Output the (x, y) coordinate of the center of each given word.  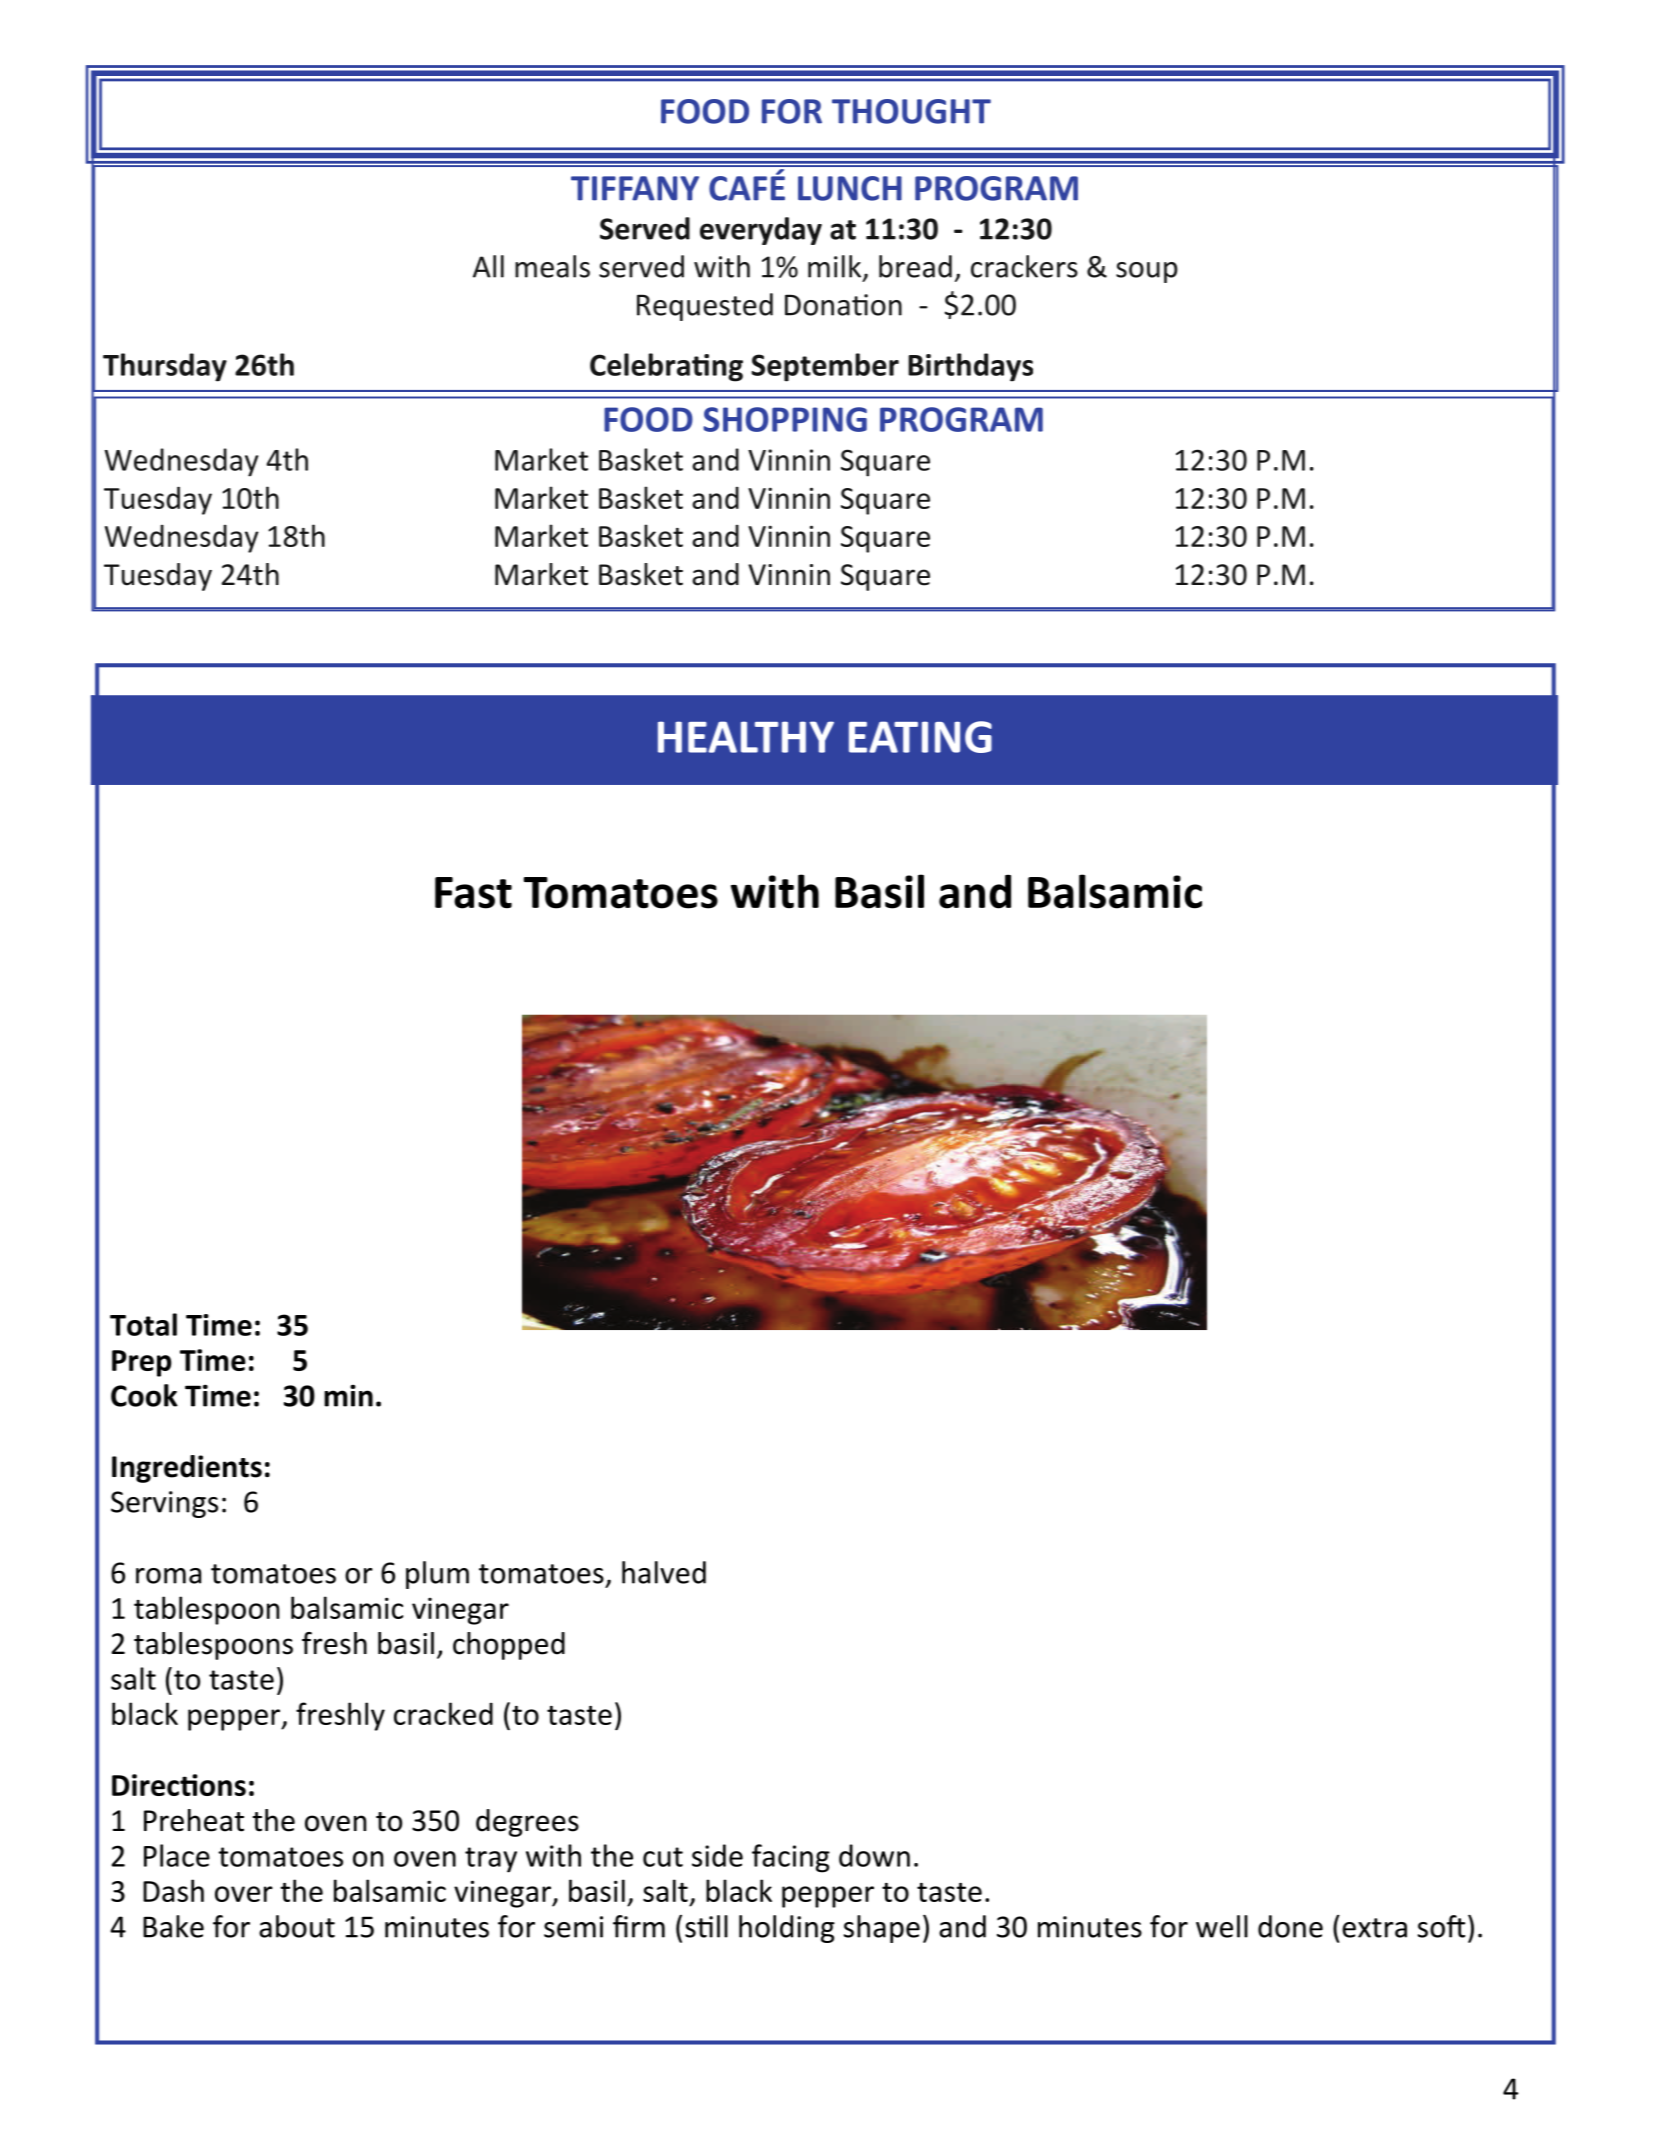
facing (791, 1858)
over (244, 1894)
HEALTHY (746, 737)
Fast (473, 893)
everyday (761, 231)
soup (1147, 272)
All (488, 266)
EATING (920, 737)
